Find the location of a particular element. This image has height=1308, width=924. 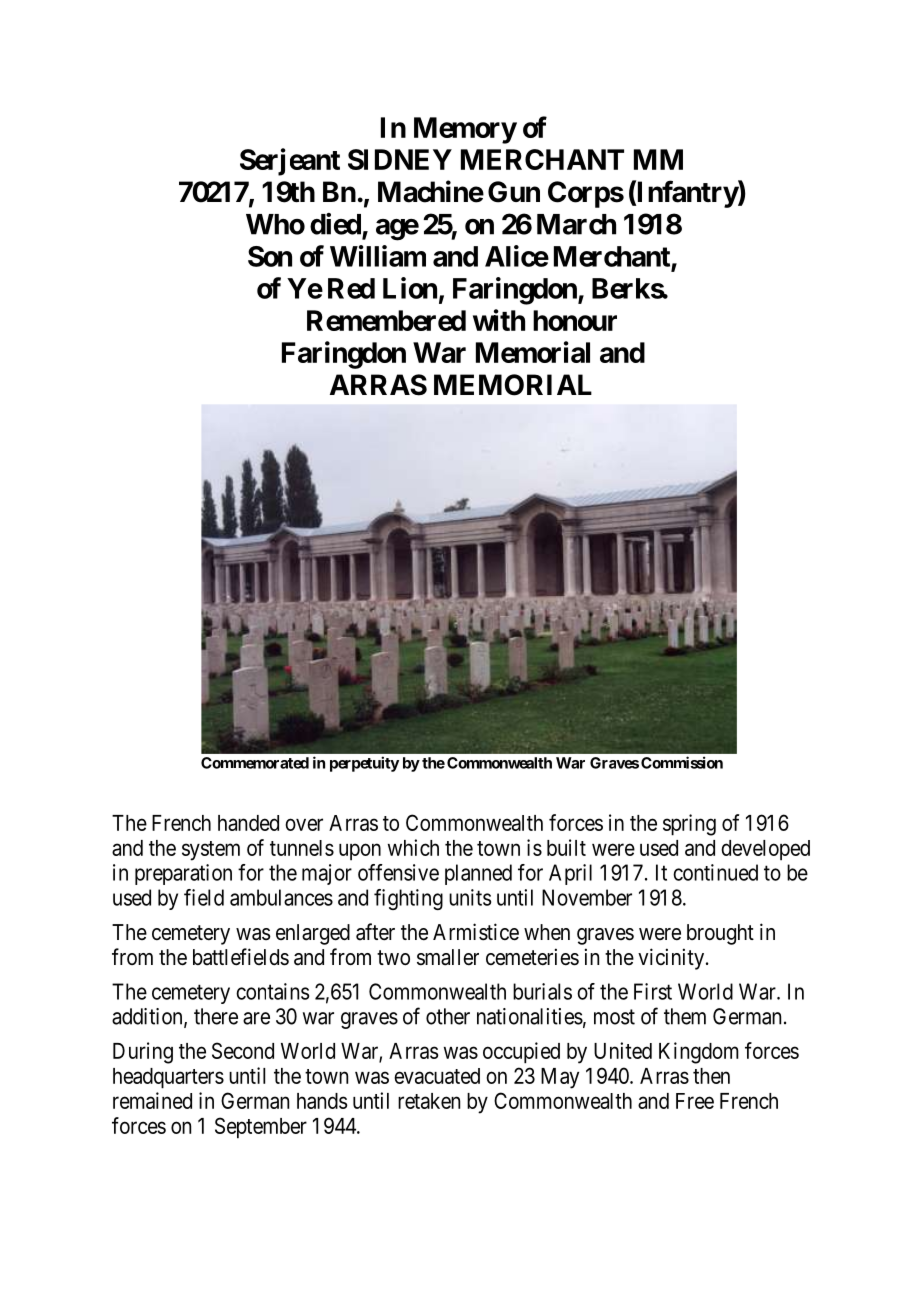

with is located at coordinates (499, 320).
